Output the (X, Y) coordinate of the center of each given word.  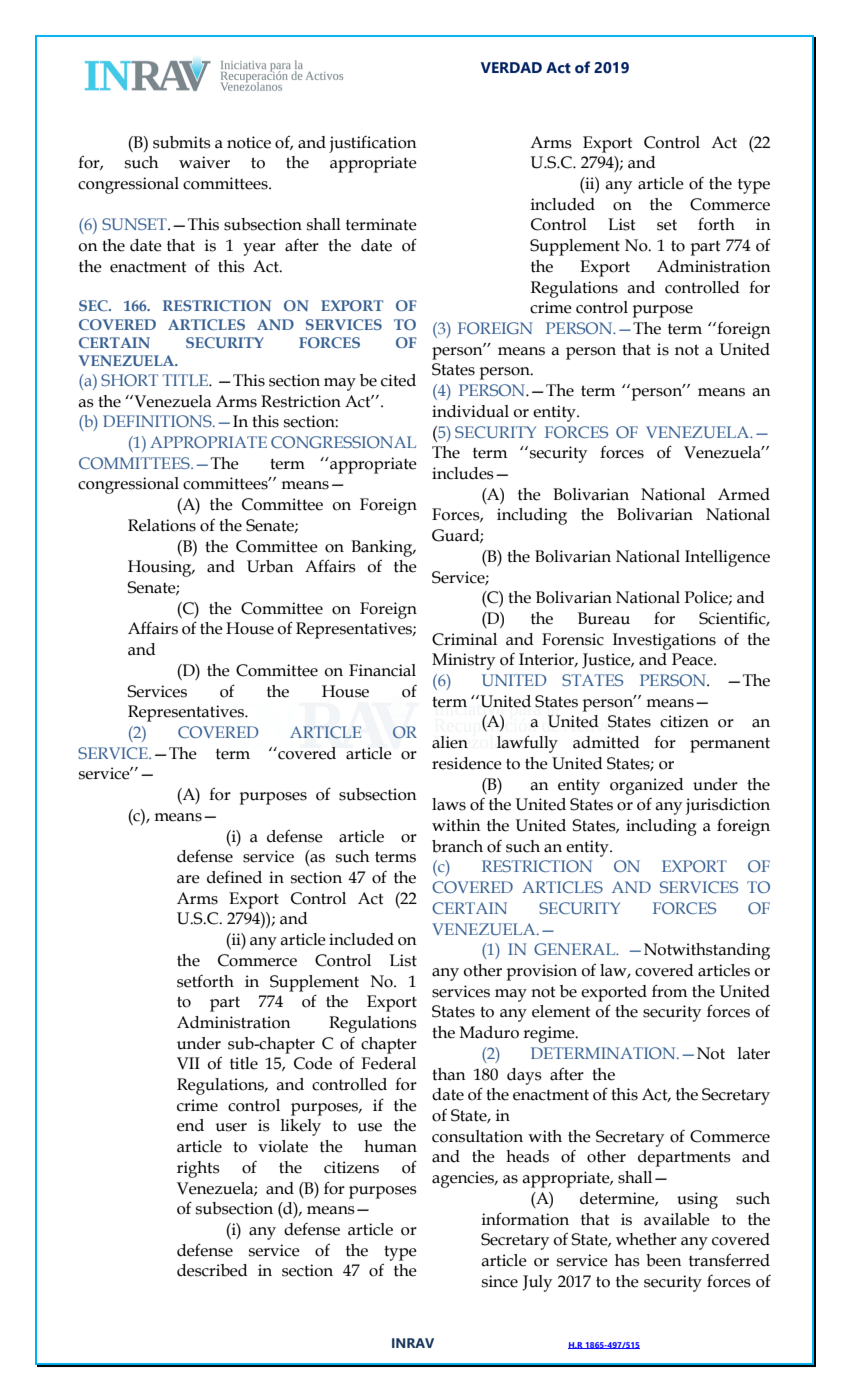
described (212, 1270)
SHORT (129, 380)
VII (188, 1063)
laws (449, 804)
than (449, 1074)
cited (398, 380)
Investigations (664, 641)
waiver (204, 162)
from (669, 991)
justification (373, 144)
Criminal (464, 639)
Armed (744, 494)
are (188, 879)
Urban (270, 566)
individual (470, 411)
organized (647, 786)
